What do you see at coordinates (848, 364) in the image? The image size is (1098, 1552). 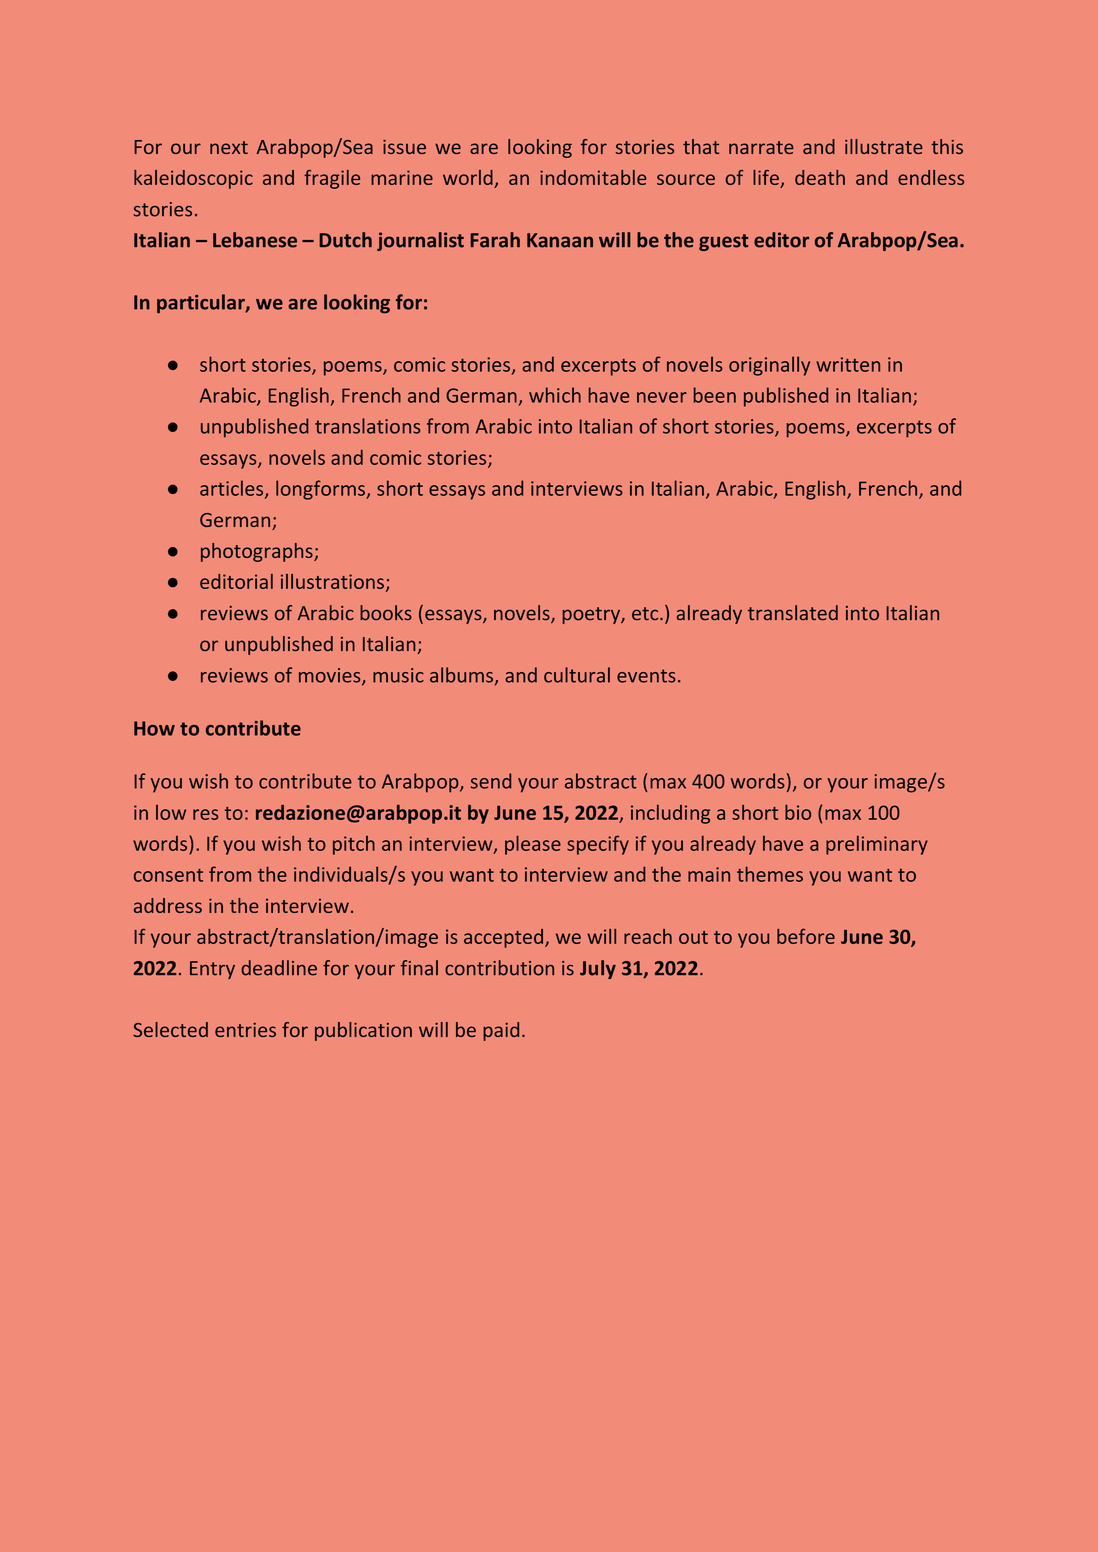 I see `written` at bounding box center [848, 364].
